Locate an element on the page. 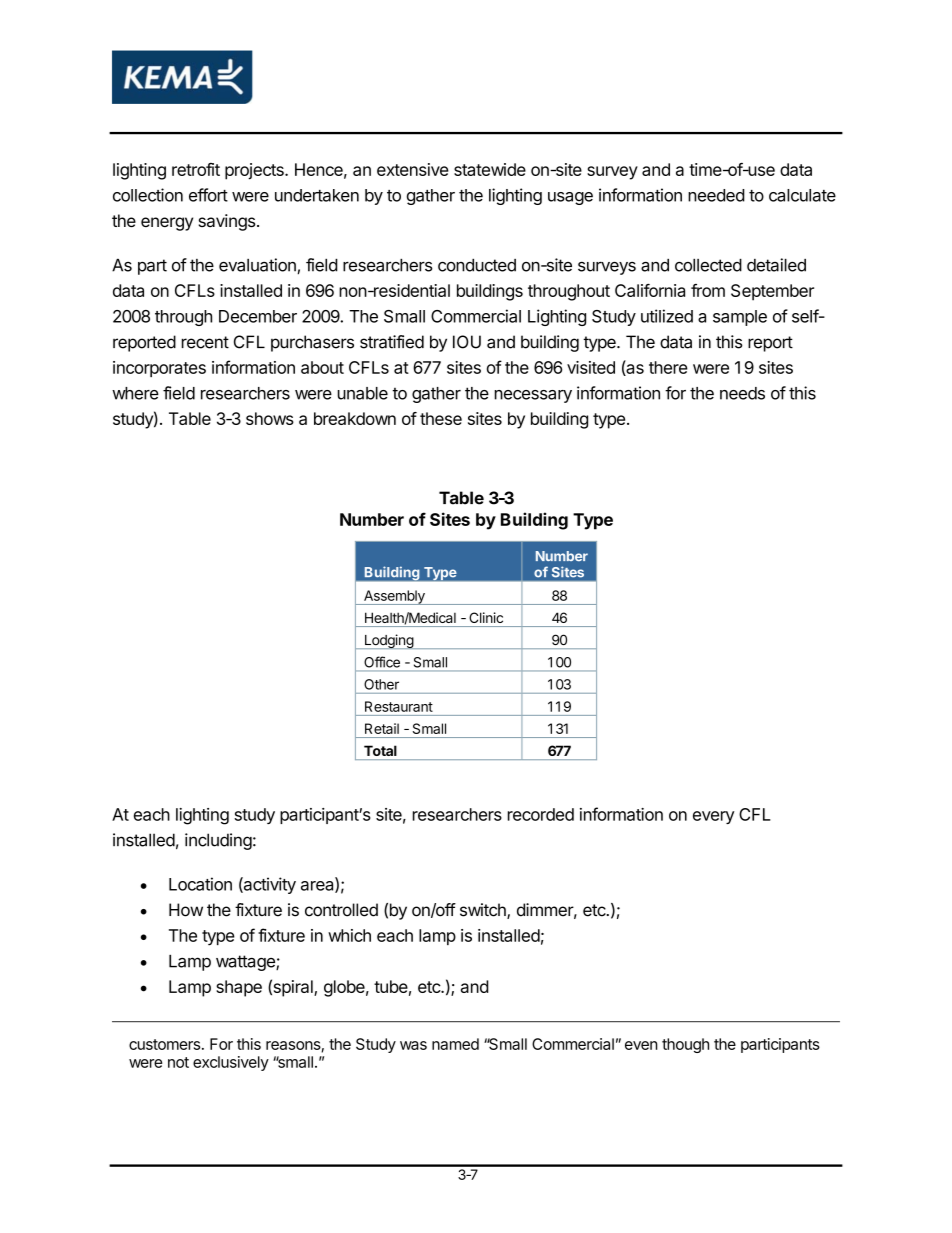 This page has height=1233, width=952. exclusively is located at coordinates (231, 1063).
